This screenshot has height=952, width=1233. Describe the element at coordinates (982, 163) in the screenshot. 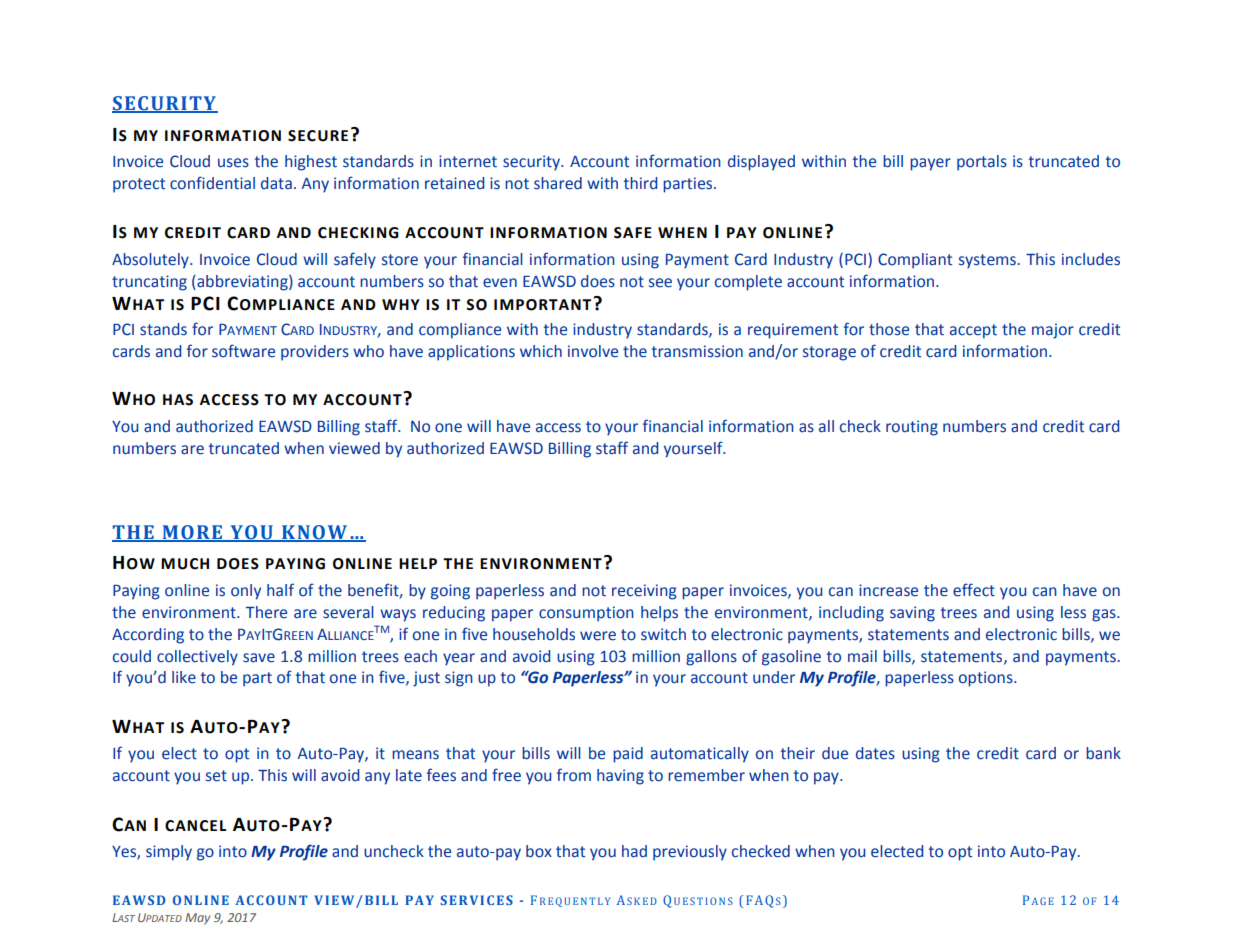

I see `portals` at that location.
